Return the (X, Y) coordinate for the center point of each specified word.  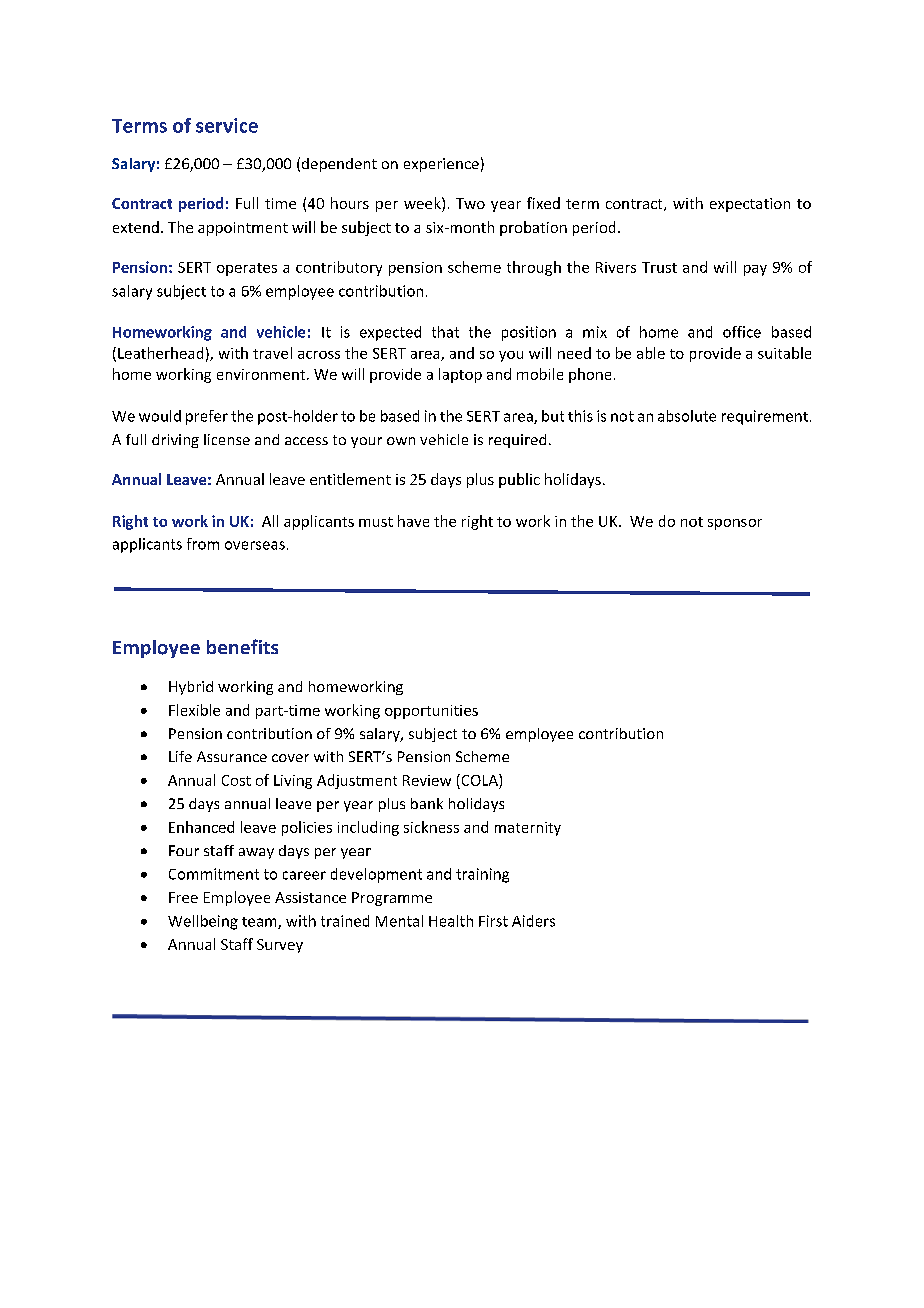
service (227, 125)
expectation (750, 205)
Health (451, 921)
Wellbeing (203, 922)
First (493, 921)
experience (441, 165)
